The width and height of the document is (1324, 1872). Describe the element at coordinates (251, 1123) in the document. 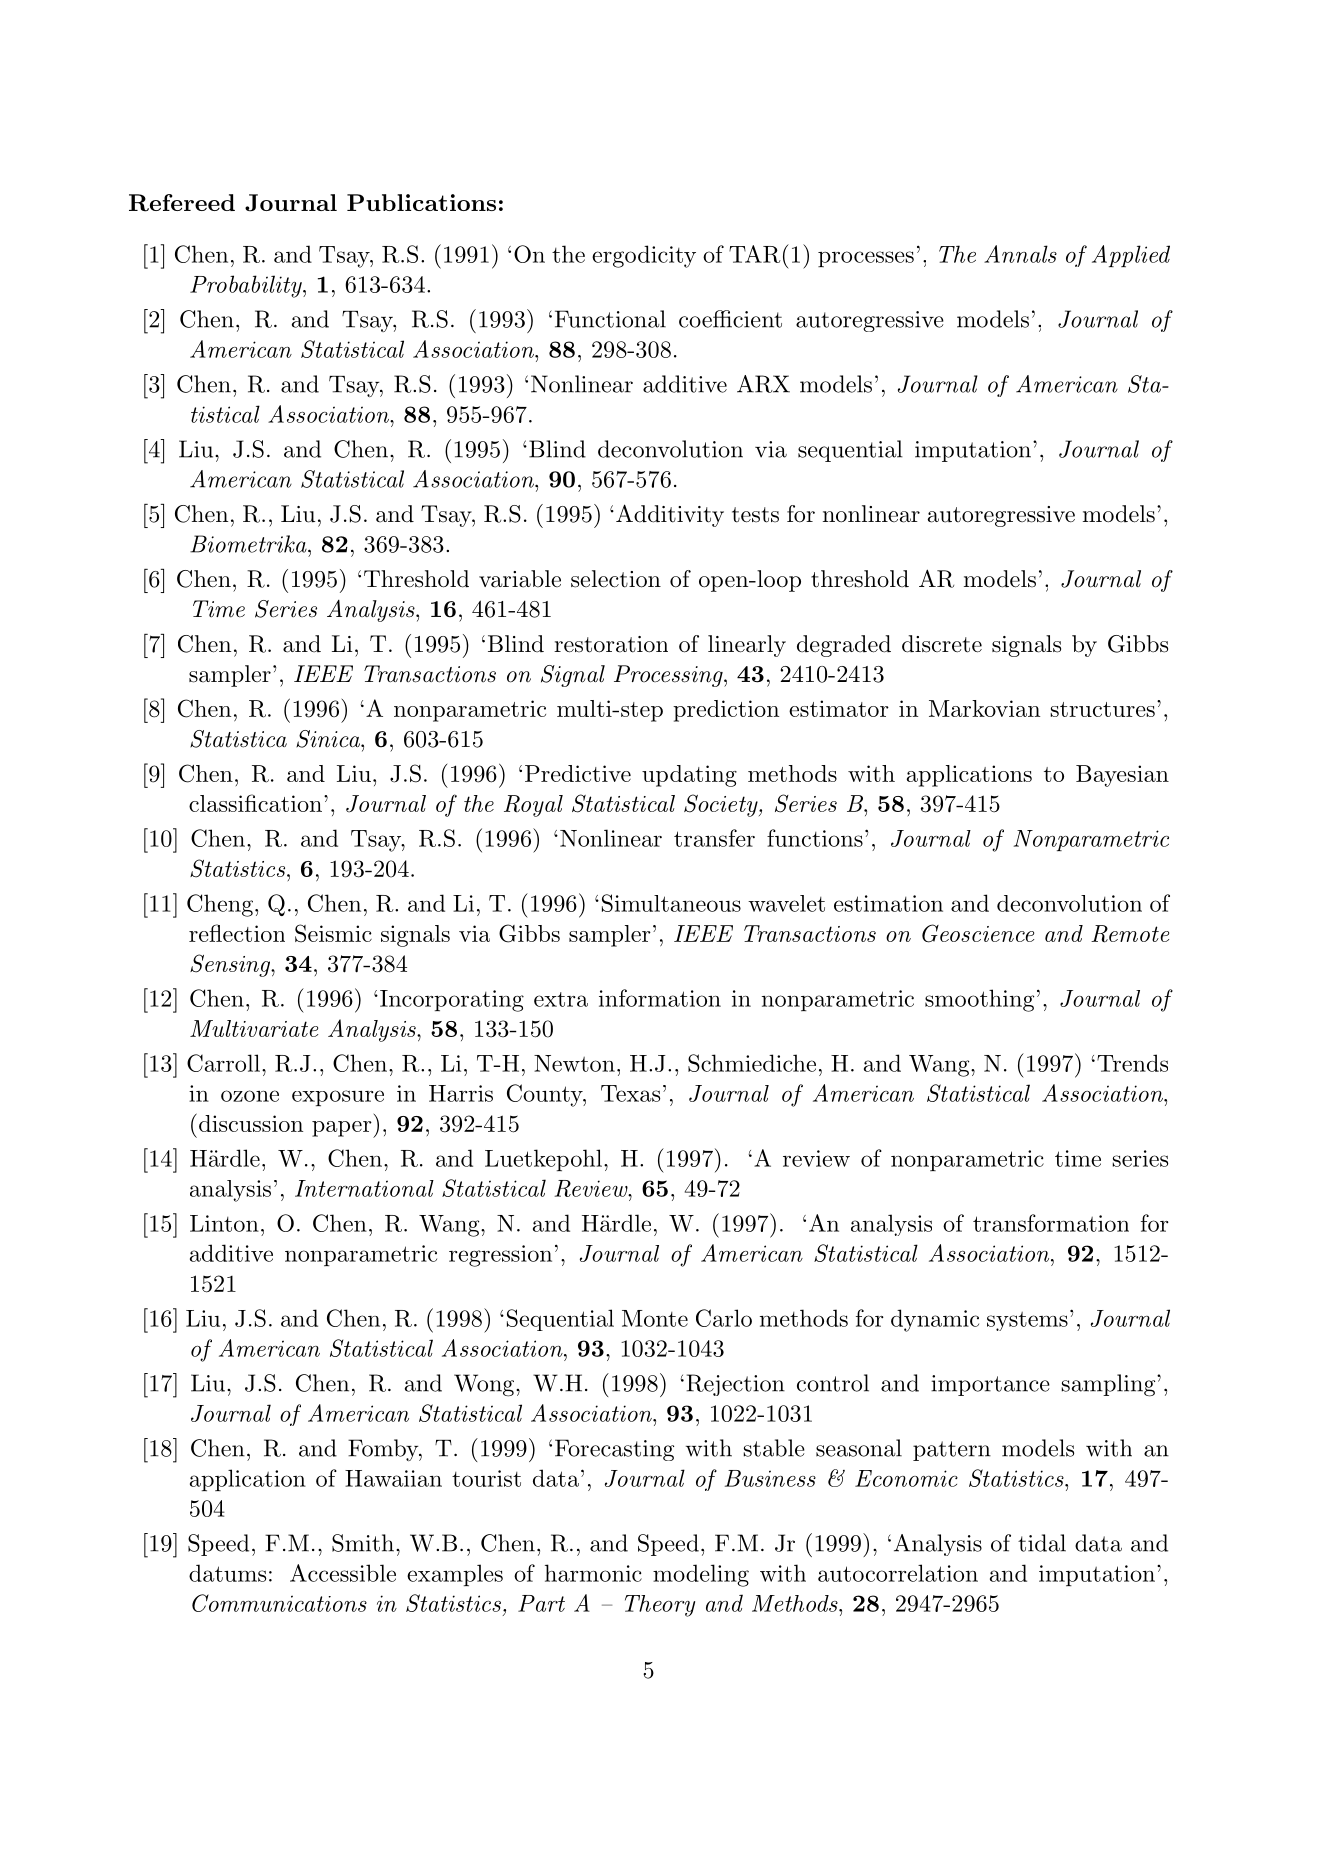

I see `discussion` at that location.
